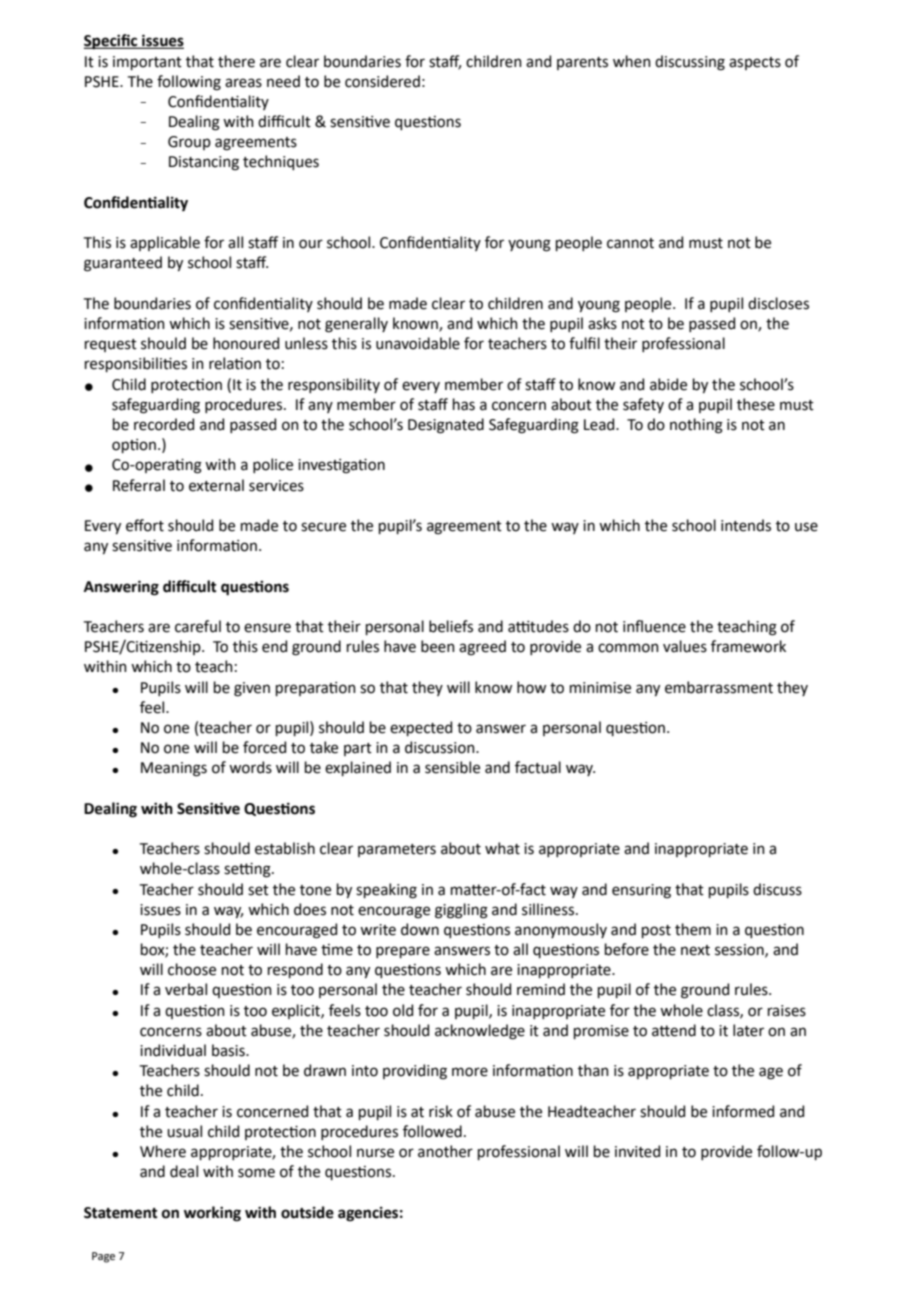 Image resolution: width=924 pixels, height=1308 pixels. Describe the element at coordinates (641, 891) in the document. I see `ensuring` at that location.
